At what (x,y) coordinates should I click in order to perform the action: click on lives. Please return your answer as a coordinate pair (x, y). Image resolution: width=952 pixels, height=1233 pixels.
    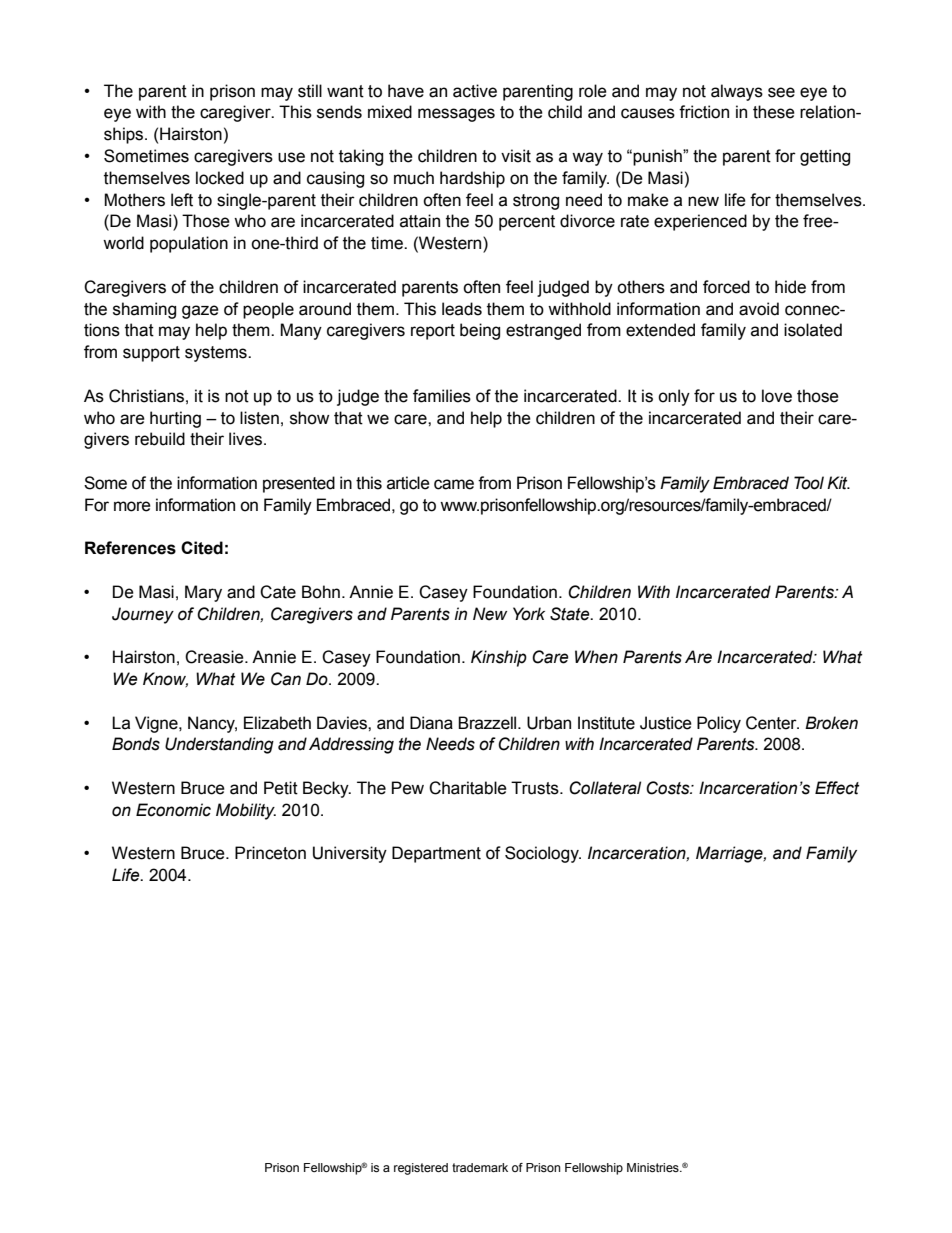
    Looking at the image, I should click on (247, 439).
